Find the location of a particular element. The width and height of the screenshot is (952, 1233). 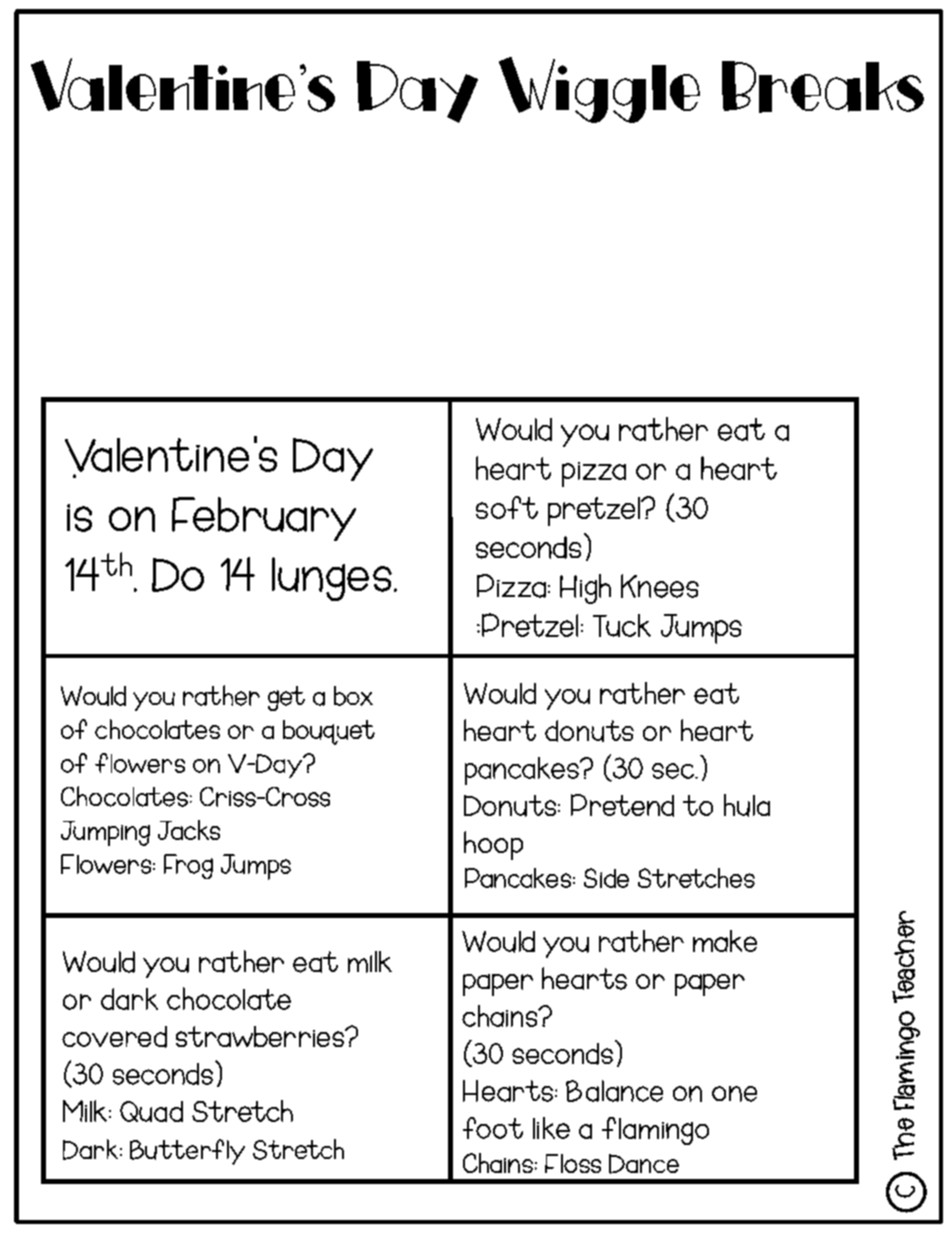

soft is located at coordinates (507, 507).
